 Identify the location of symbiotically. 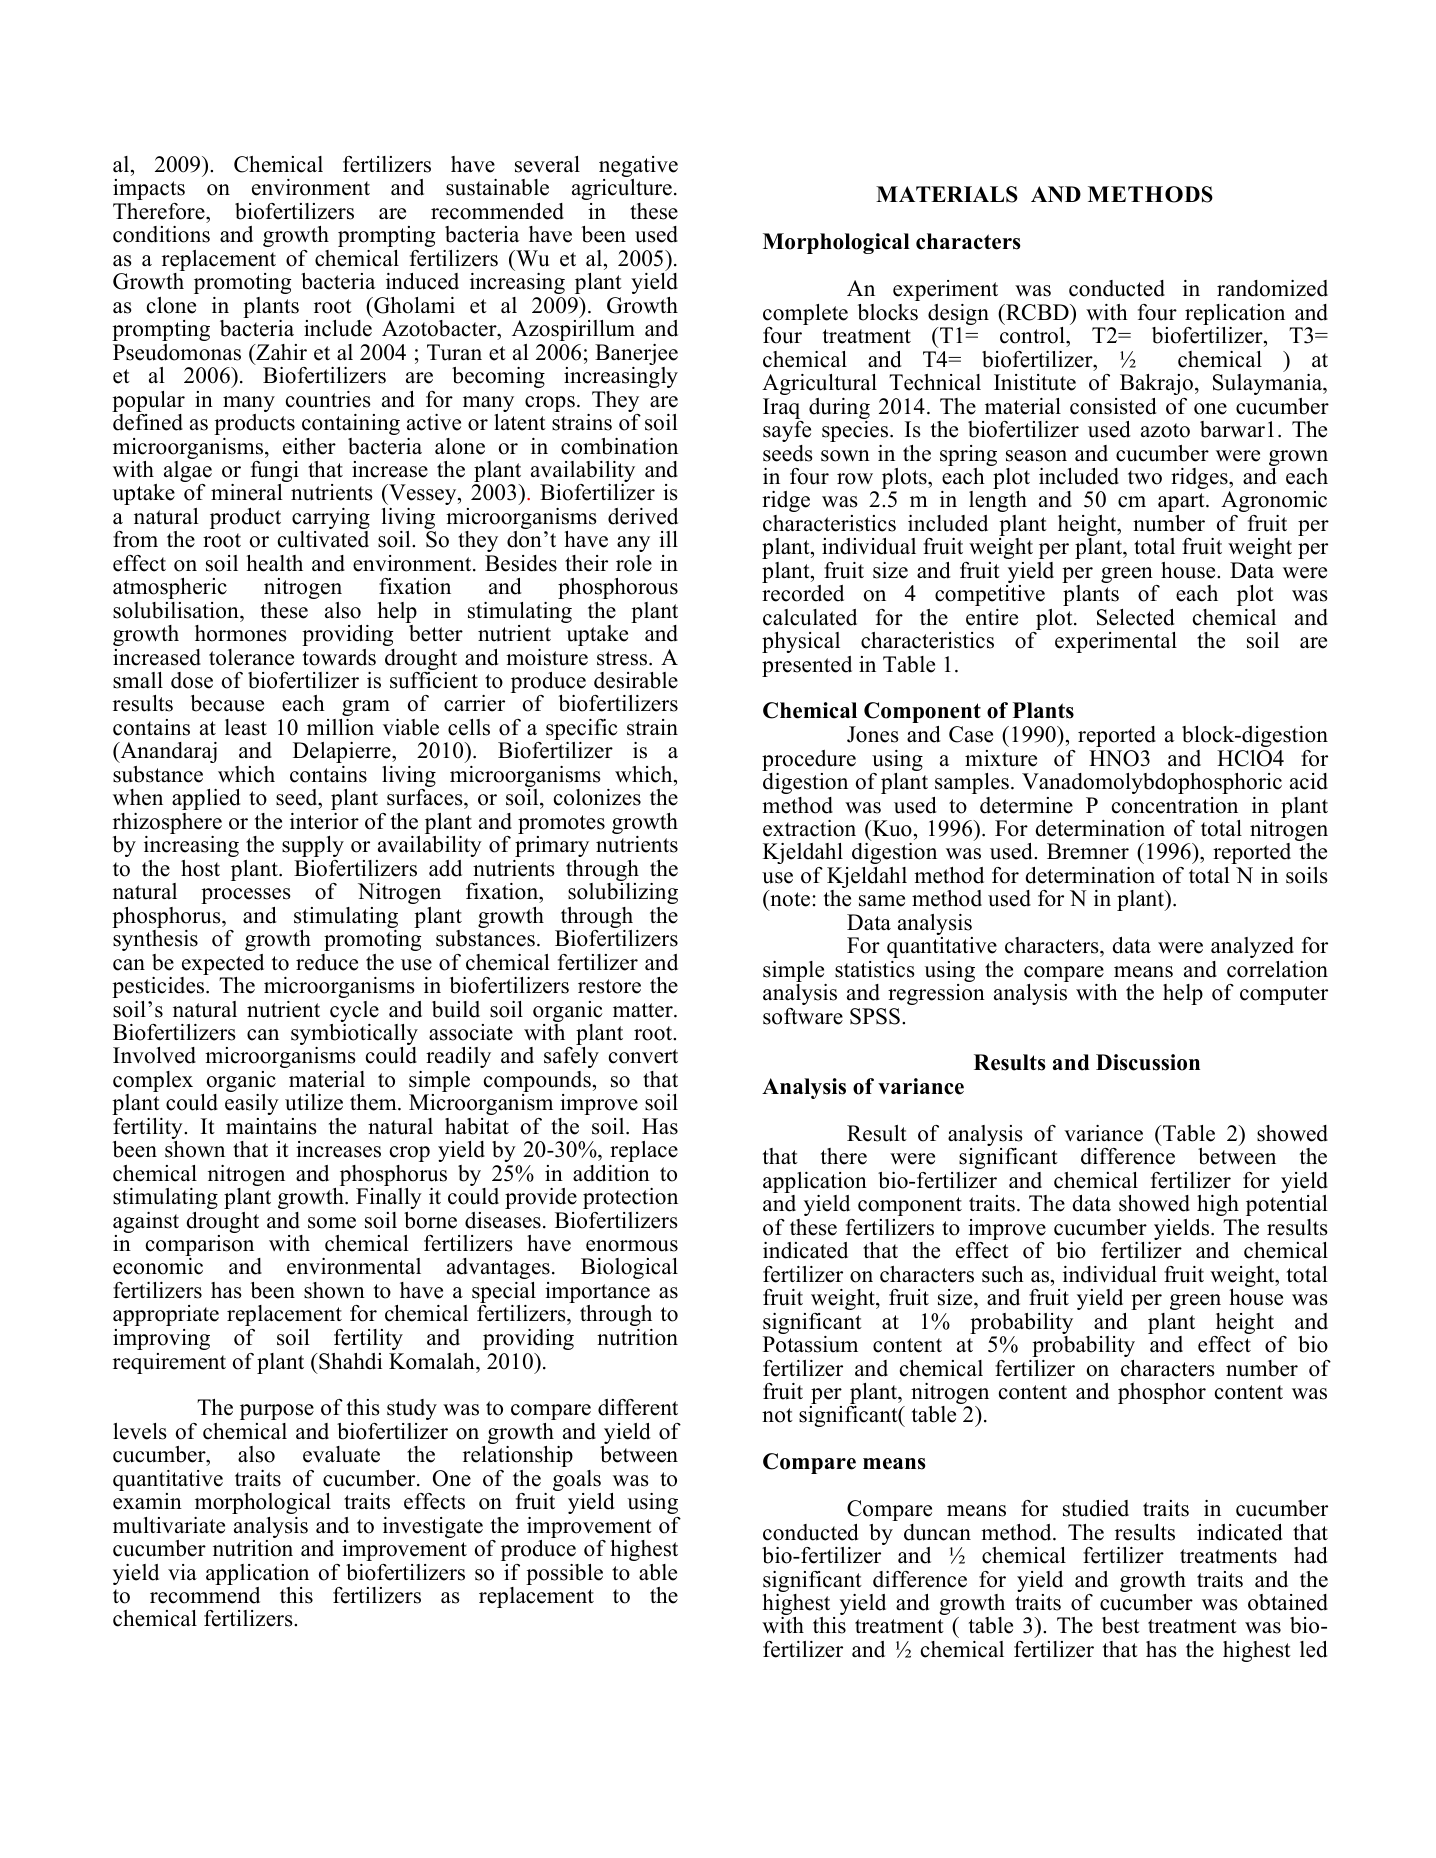
(354, 1036).
